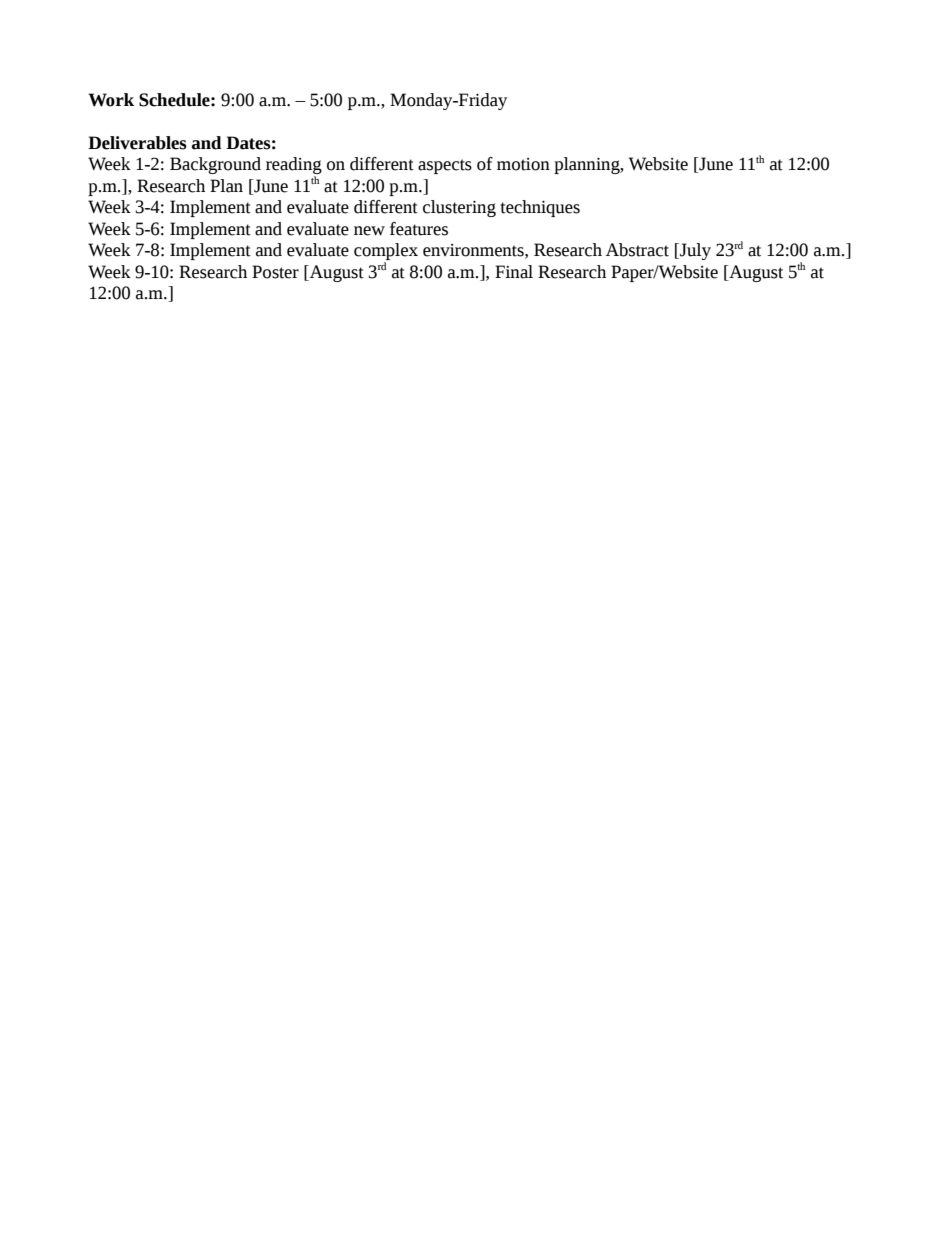 The image size is (952, 1233). Describe the element at coordinates (637, 250) in the screenshot. I see `Abstract` at that location.
